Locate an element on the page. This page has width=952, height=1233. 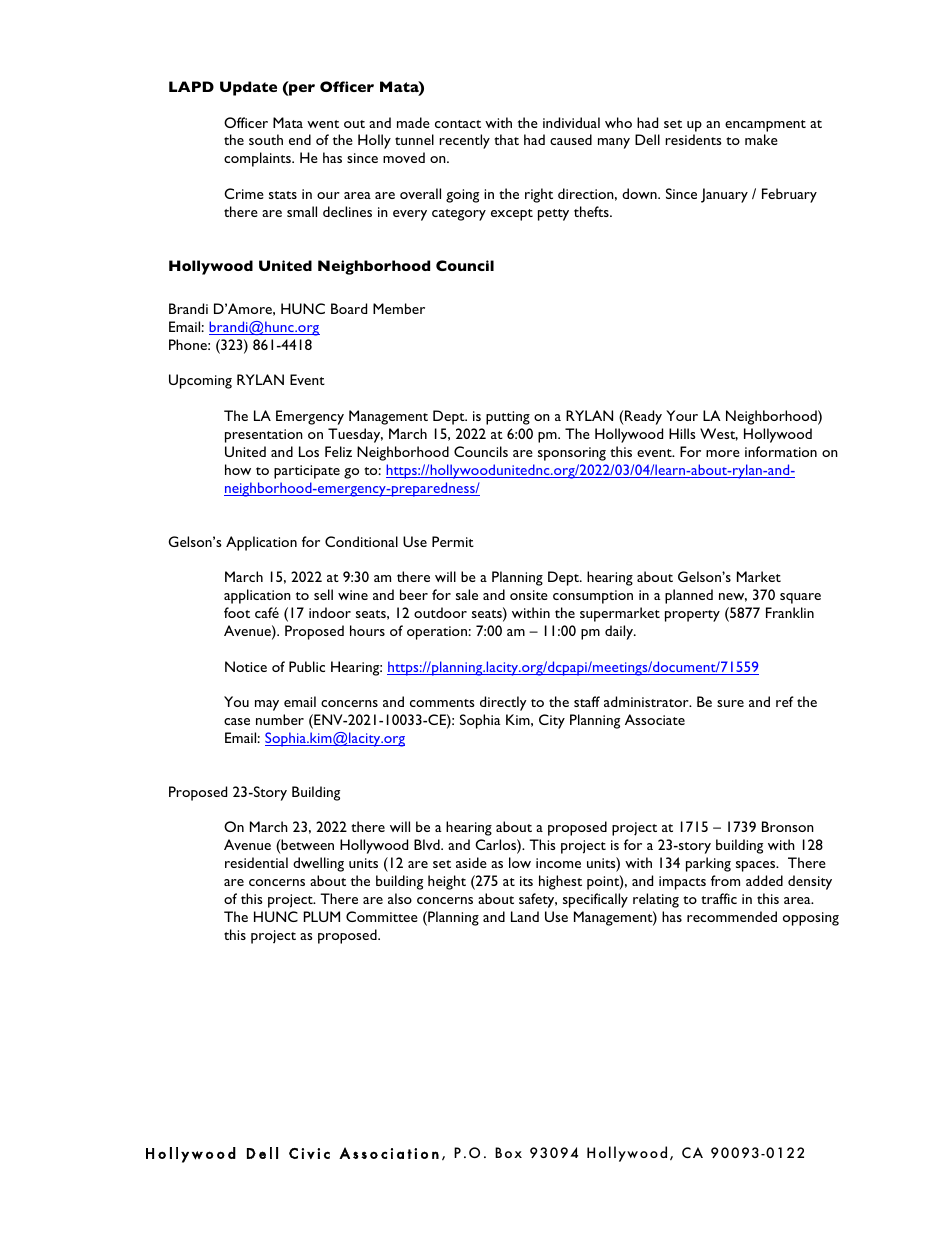
recommended is located at coordinates (732, 916).
